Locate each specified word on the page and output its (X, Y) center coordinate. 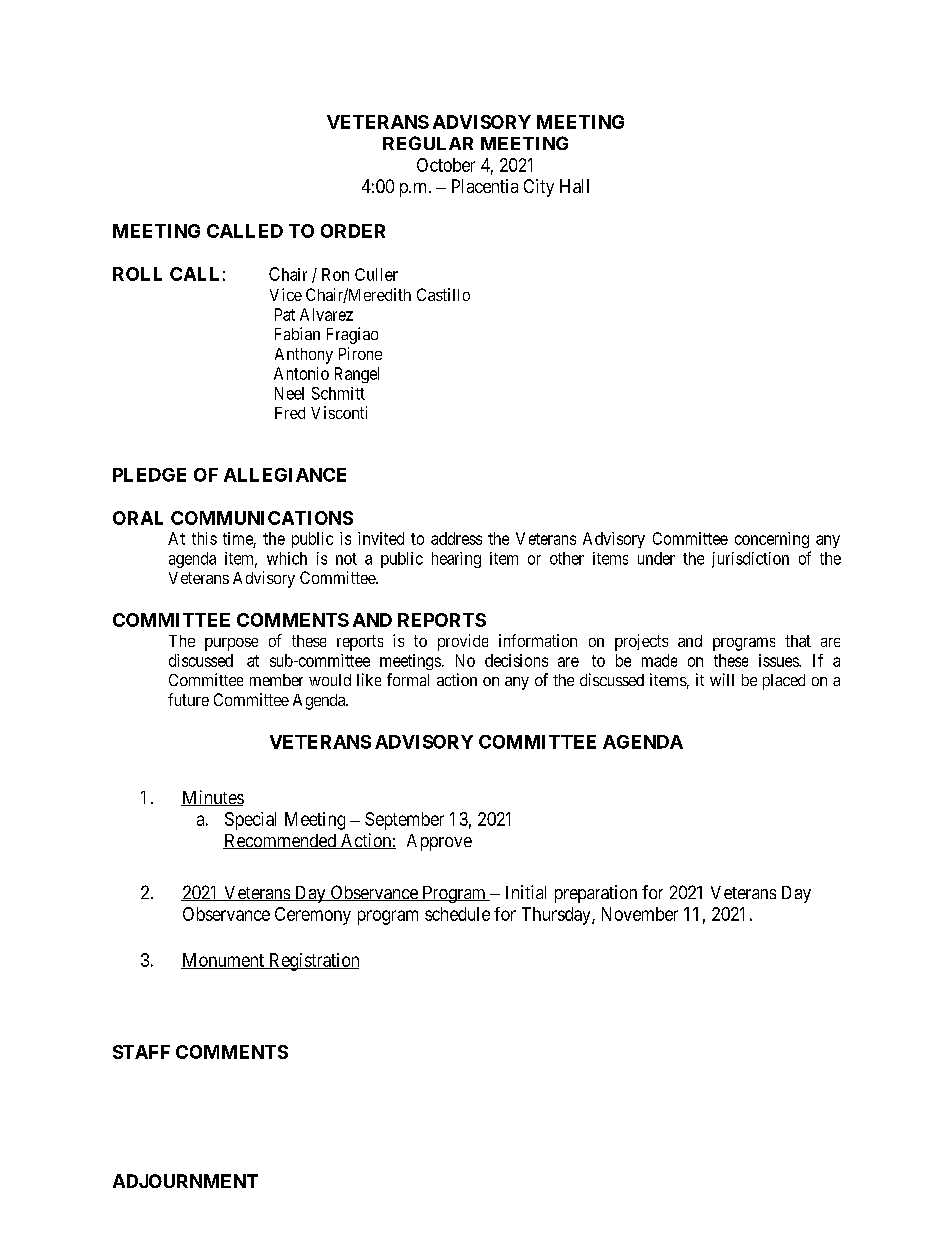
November (640, 914)
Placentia (485, 186)
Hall (574, 186)
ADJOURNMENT (185, 1181)
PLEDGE (149, 475)
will (722, 679)
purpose (231, 644)
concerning (772, 540)
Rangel (357, 375)
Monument (223, 961)
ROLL (137, 274)
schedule (457, 914)
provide (463, 642)
